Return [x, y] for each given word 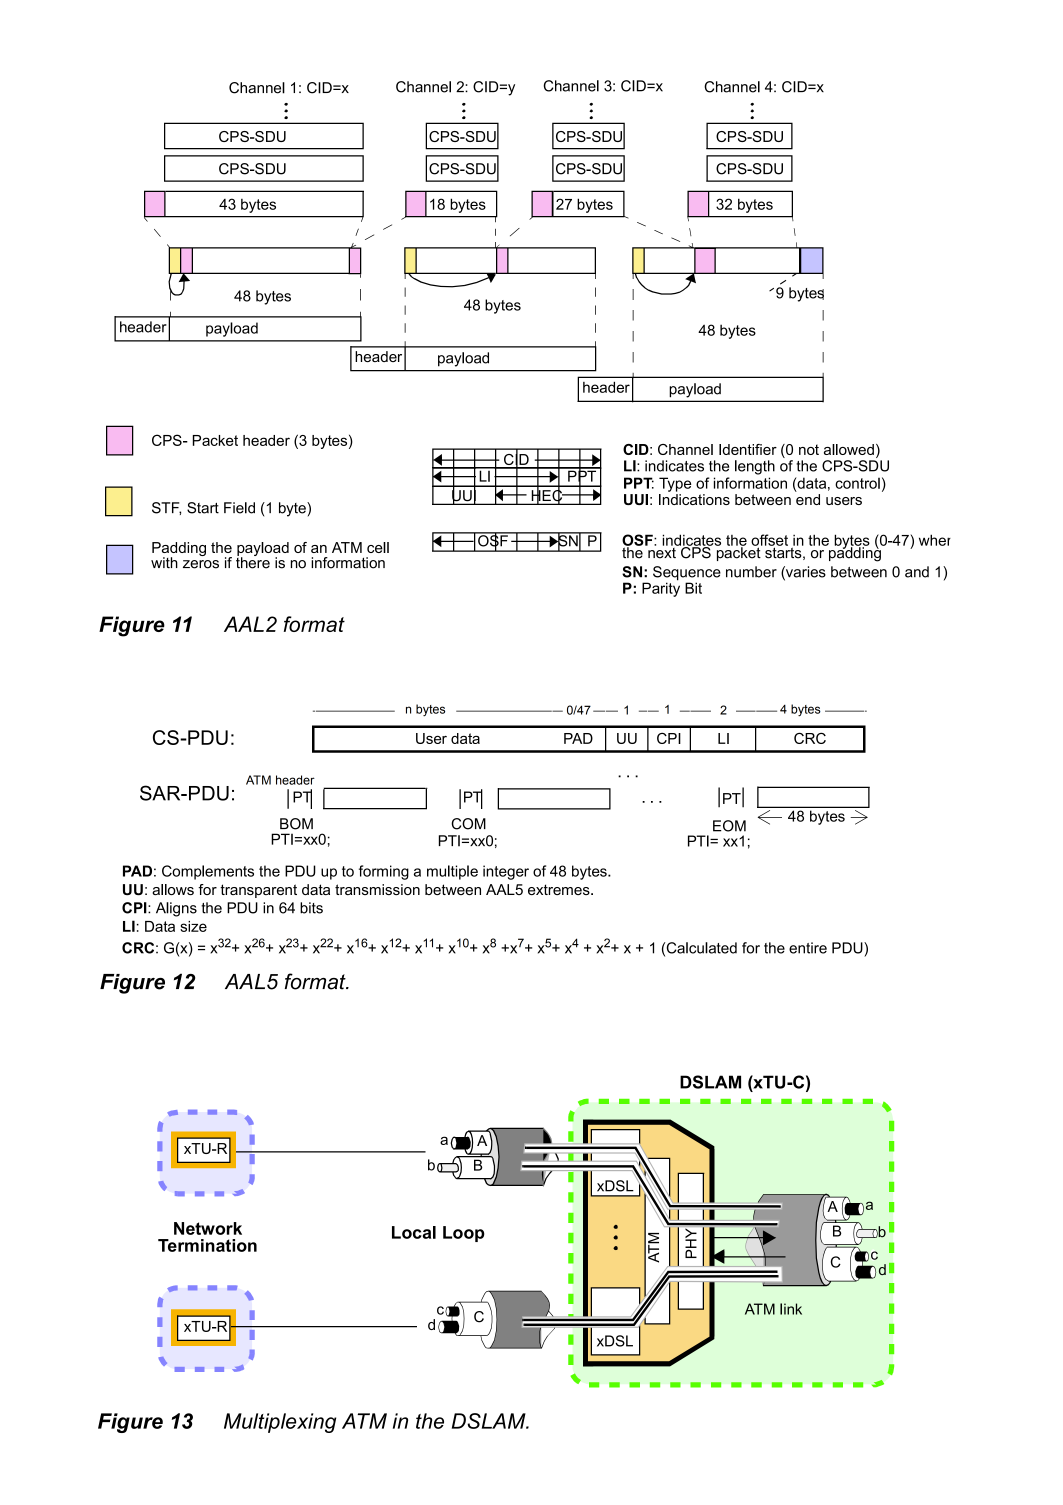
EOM [729, 826]
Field [239, 508]
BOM [296, 824]
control [857, 483]
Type [675, 484]
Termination [207, 1245]
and [917, 572]
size [193, 926]
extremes [560, 889]
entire [808, 948]
